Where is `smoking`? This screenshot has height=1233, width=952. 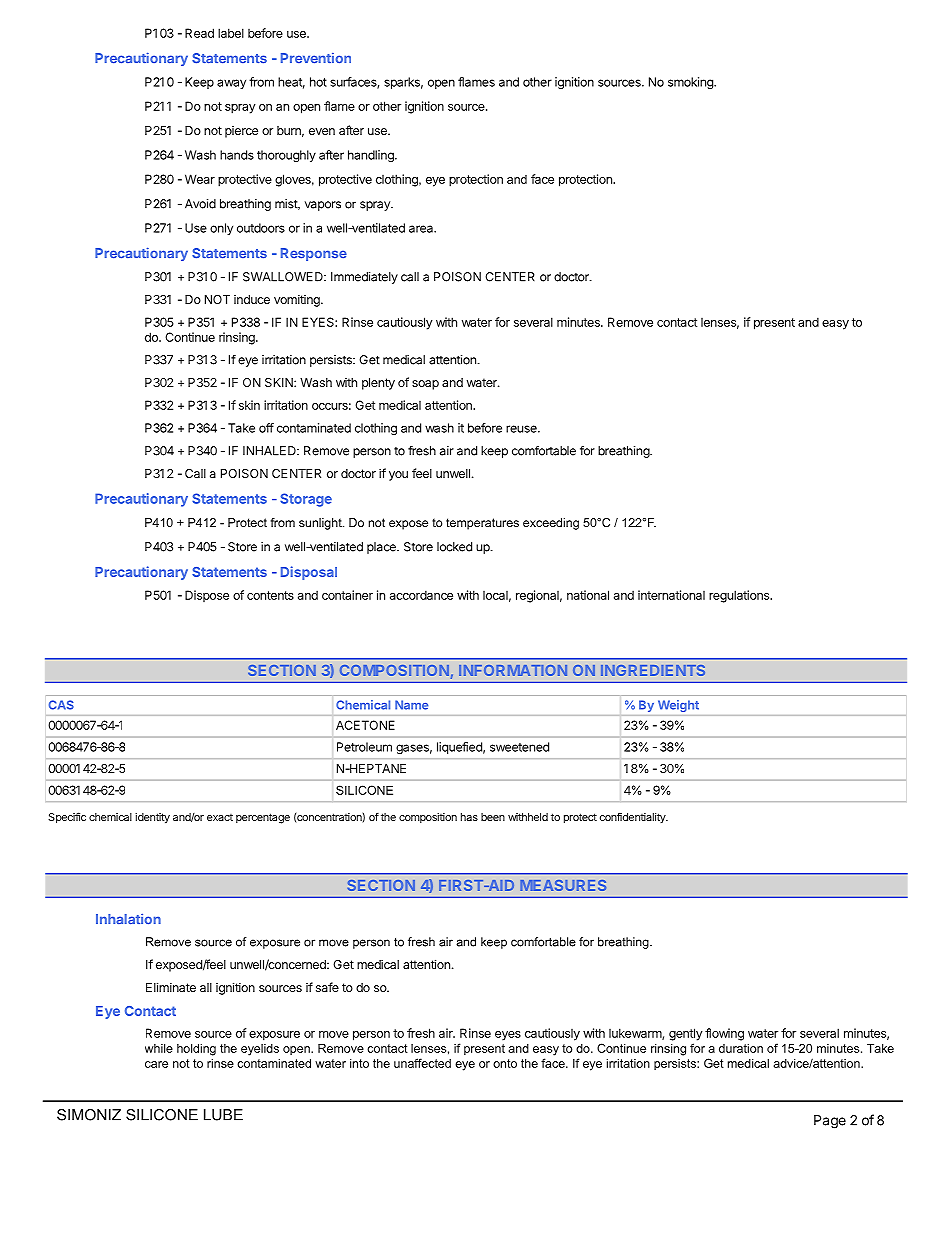 smoking is located at coordinates (691, 83).
